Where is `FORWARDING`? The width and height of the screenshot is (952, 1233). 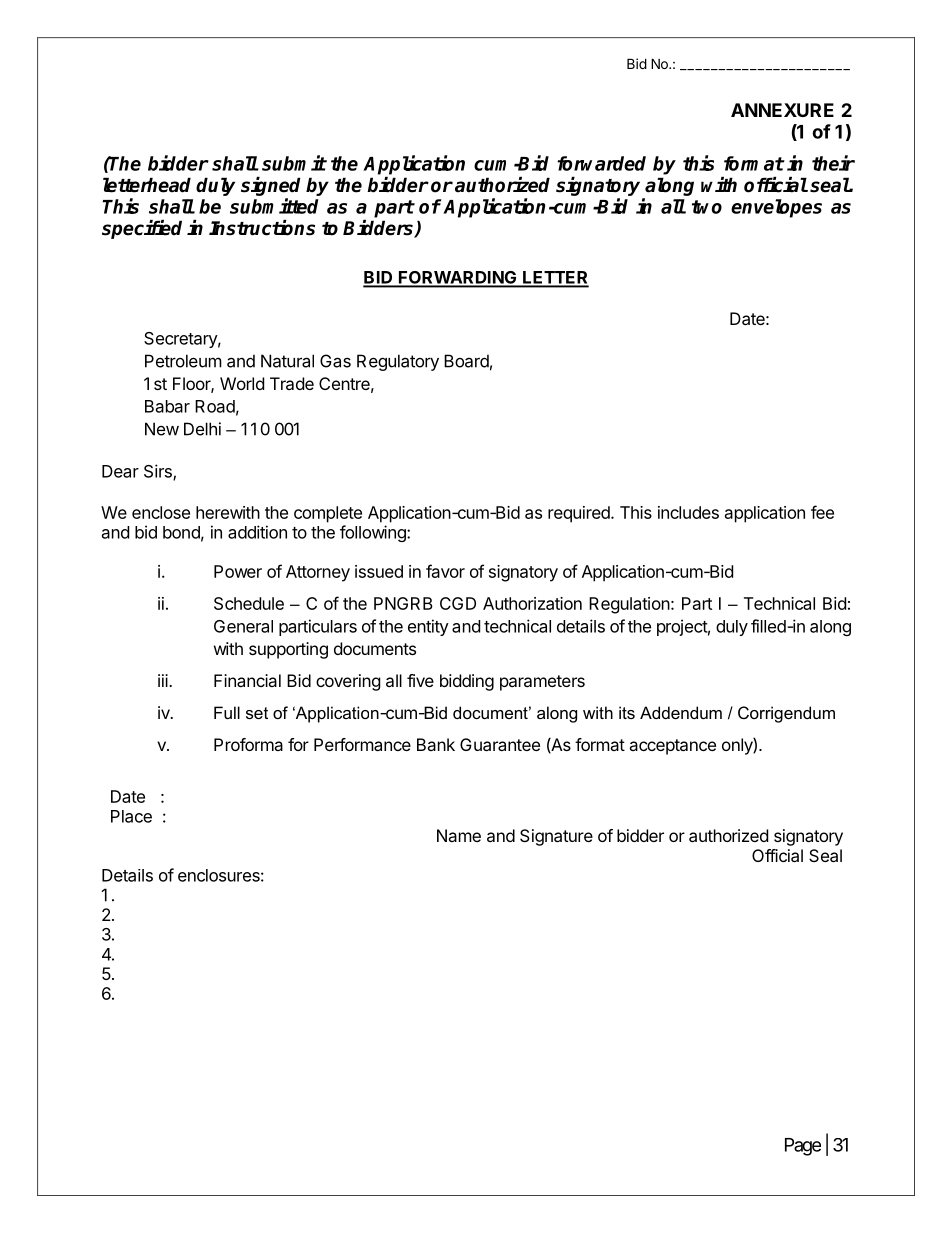 FORWARDING is located at coordinates (457, 278).
